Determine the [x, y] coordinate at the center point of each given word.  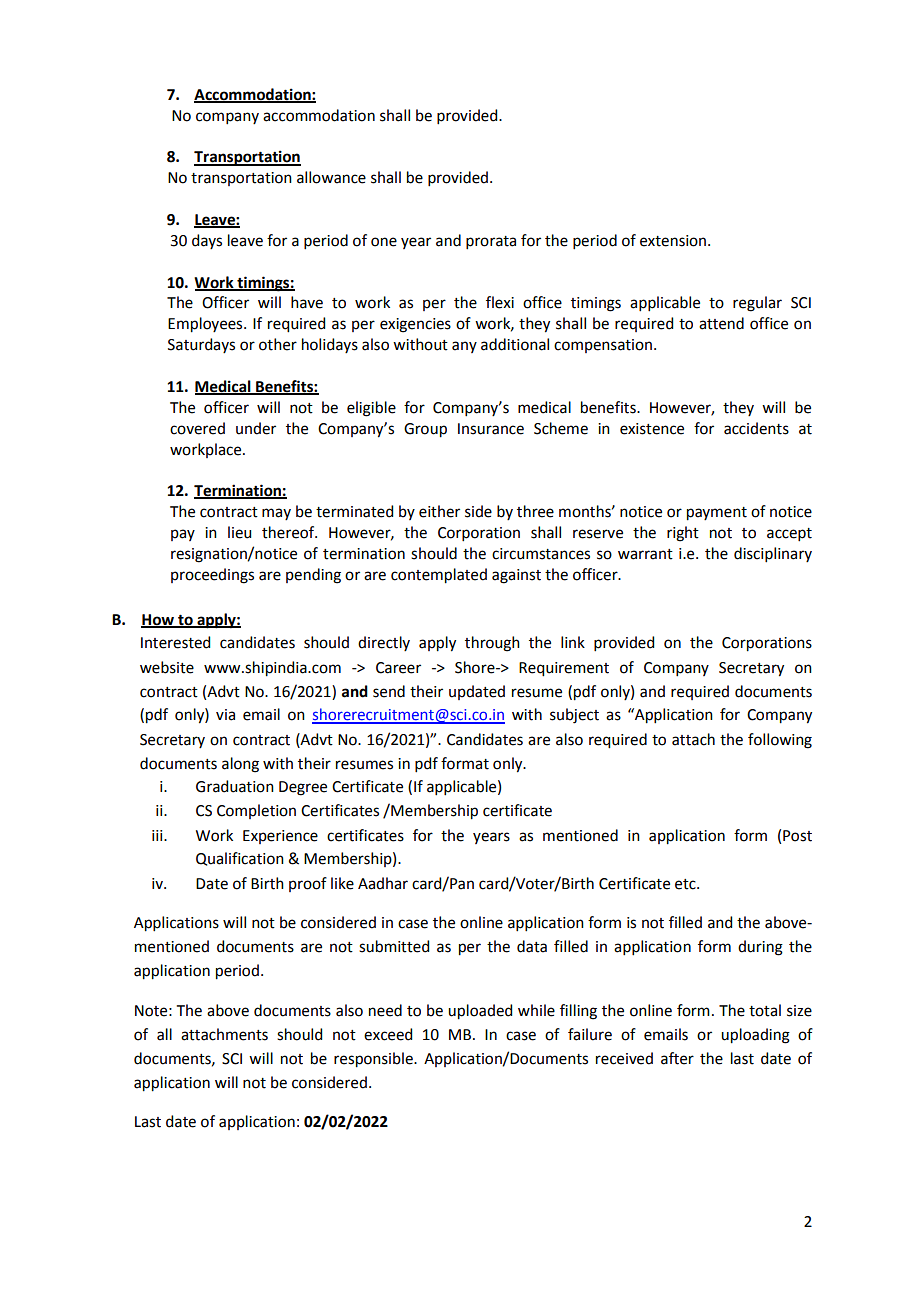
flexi [500, 302]
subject [574, 716]
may [276, 514]
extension [673, 241]
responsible [374, 1060]
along [240, 765]
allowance [331, 177]
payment [717, 514]
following [780, 741]
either [439, 511]
